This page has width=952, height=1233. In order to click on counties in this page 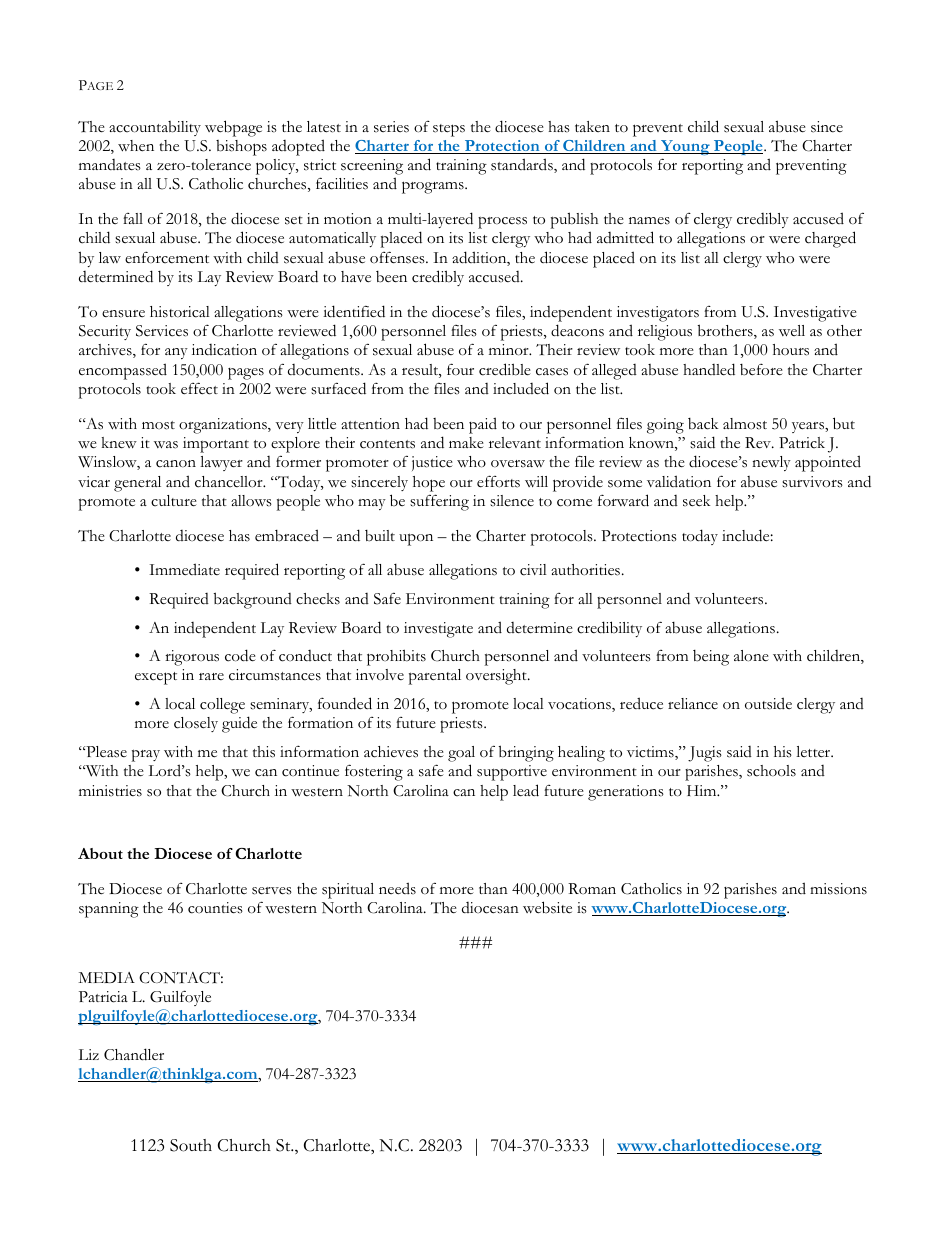, I will do `click(215, 908)`.
